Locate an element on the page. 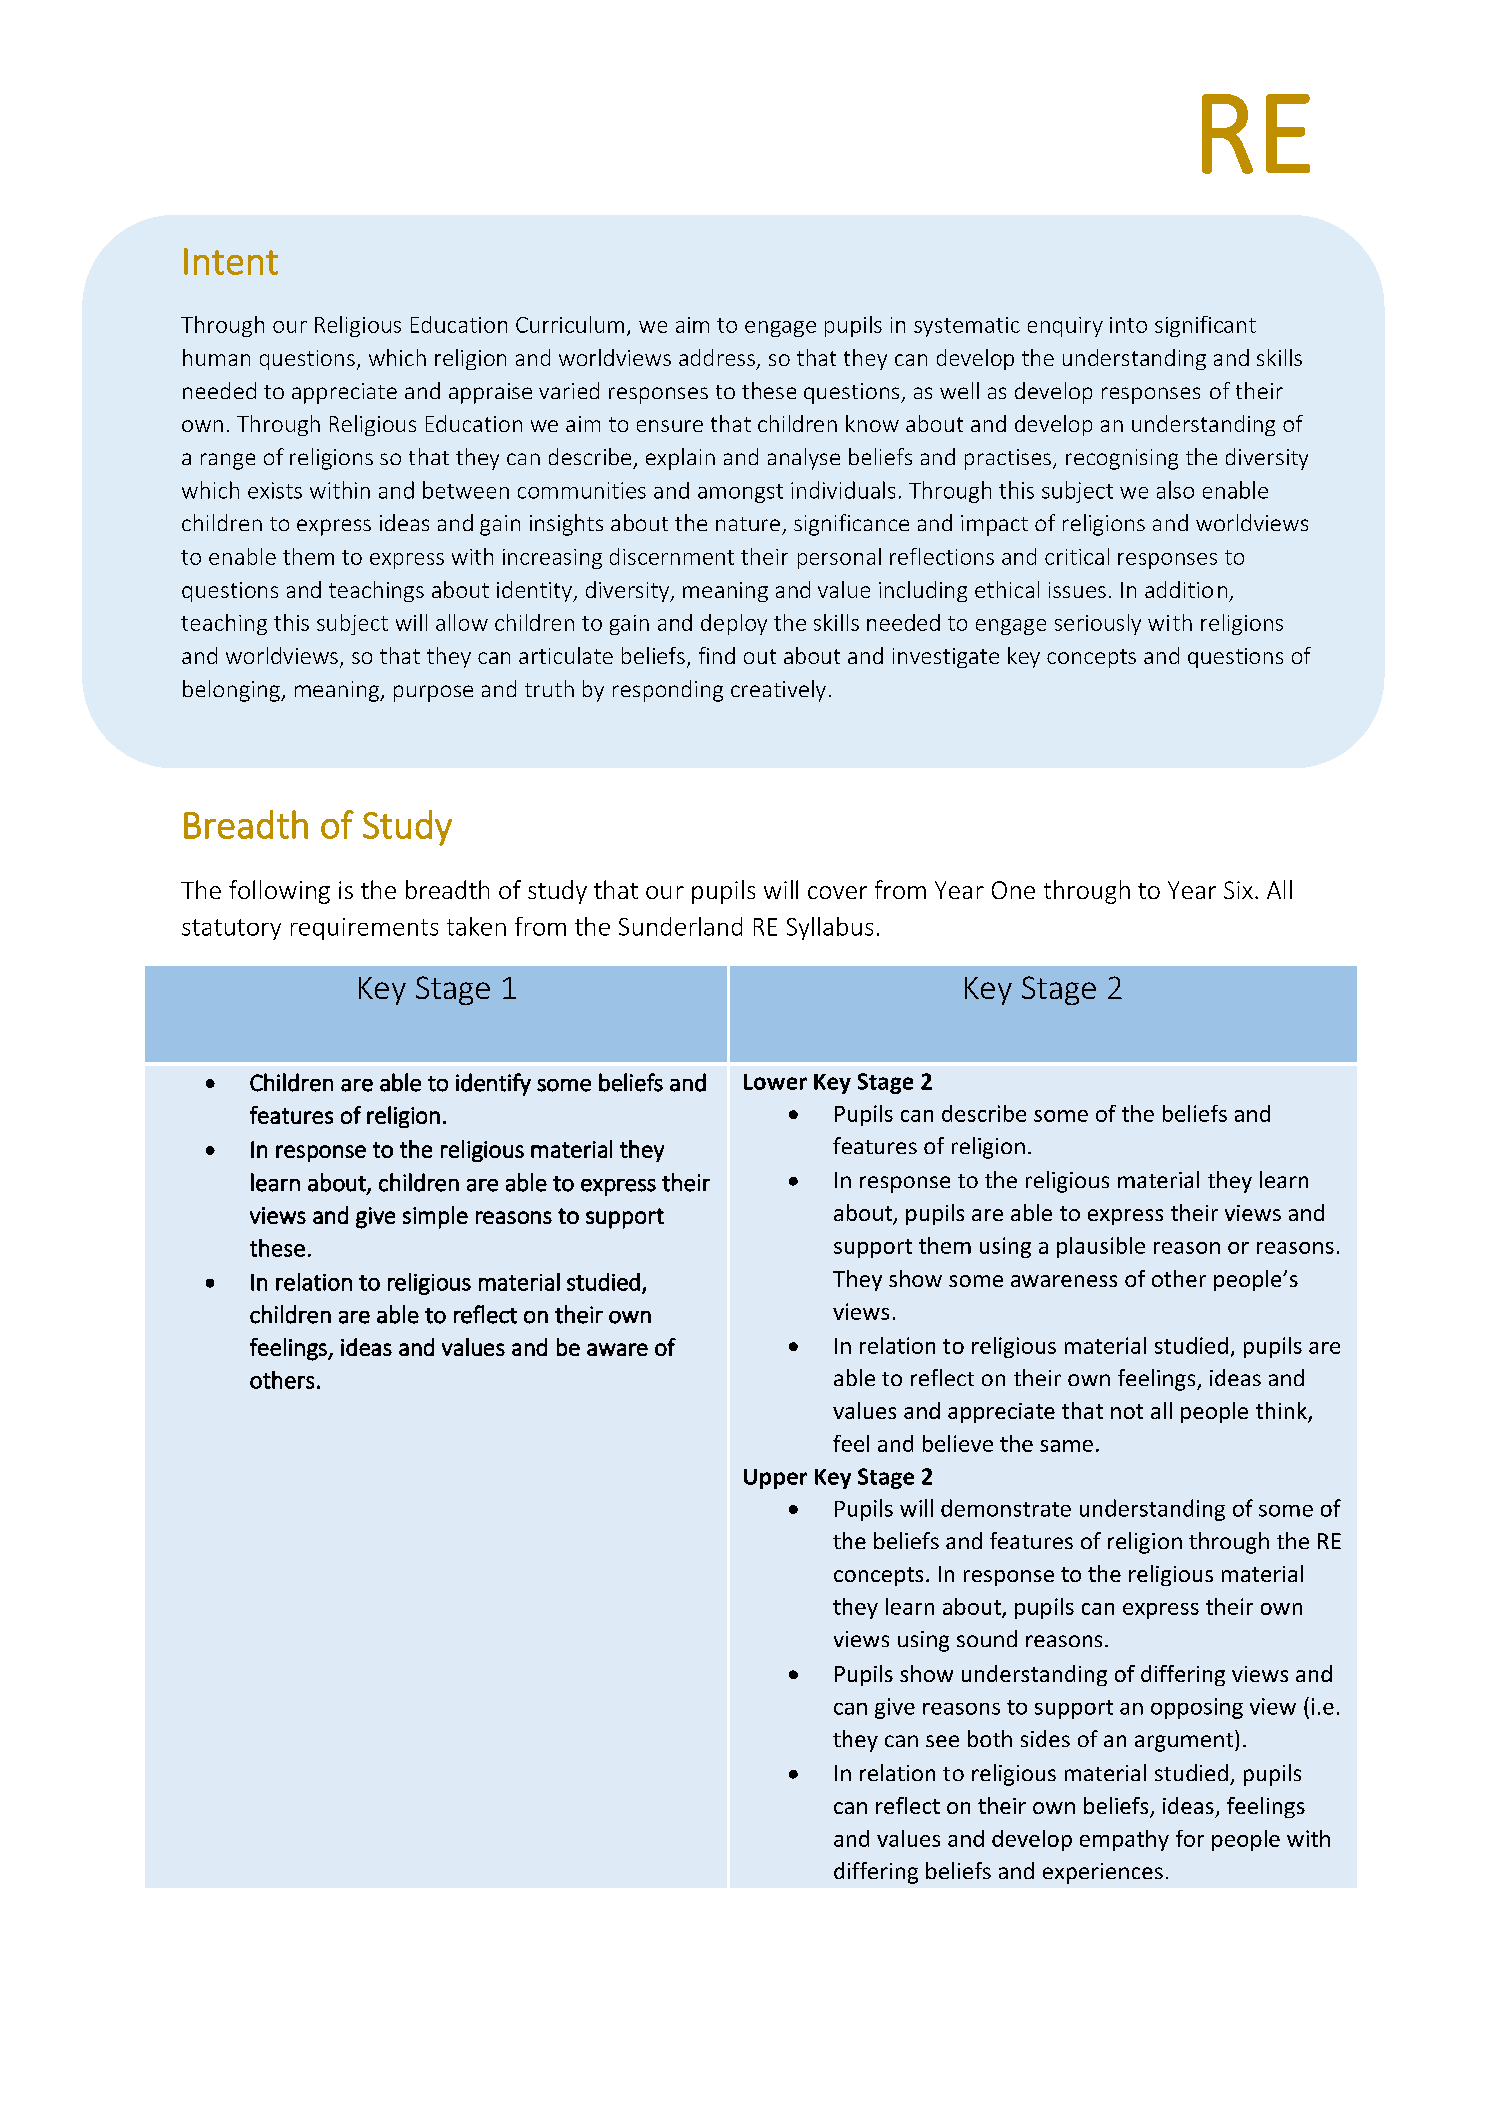 The width and height of the page is (1496, 2117). seriously is located at coordinates (1098, 624).
